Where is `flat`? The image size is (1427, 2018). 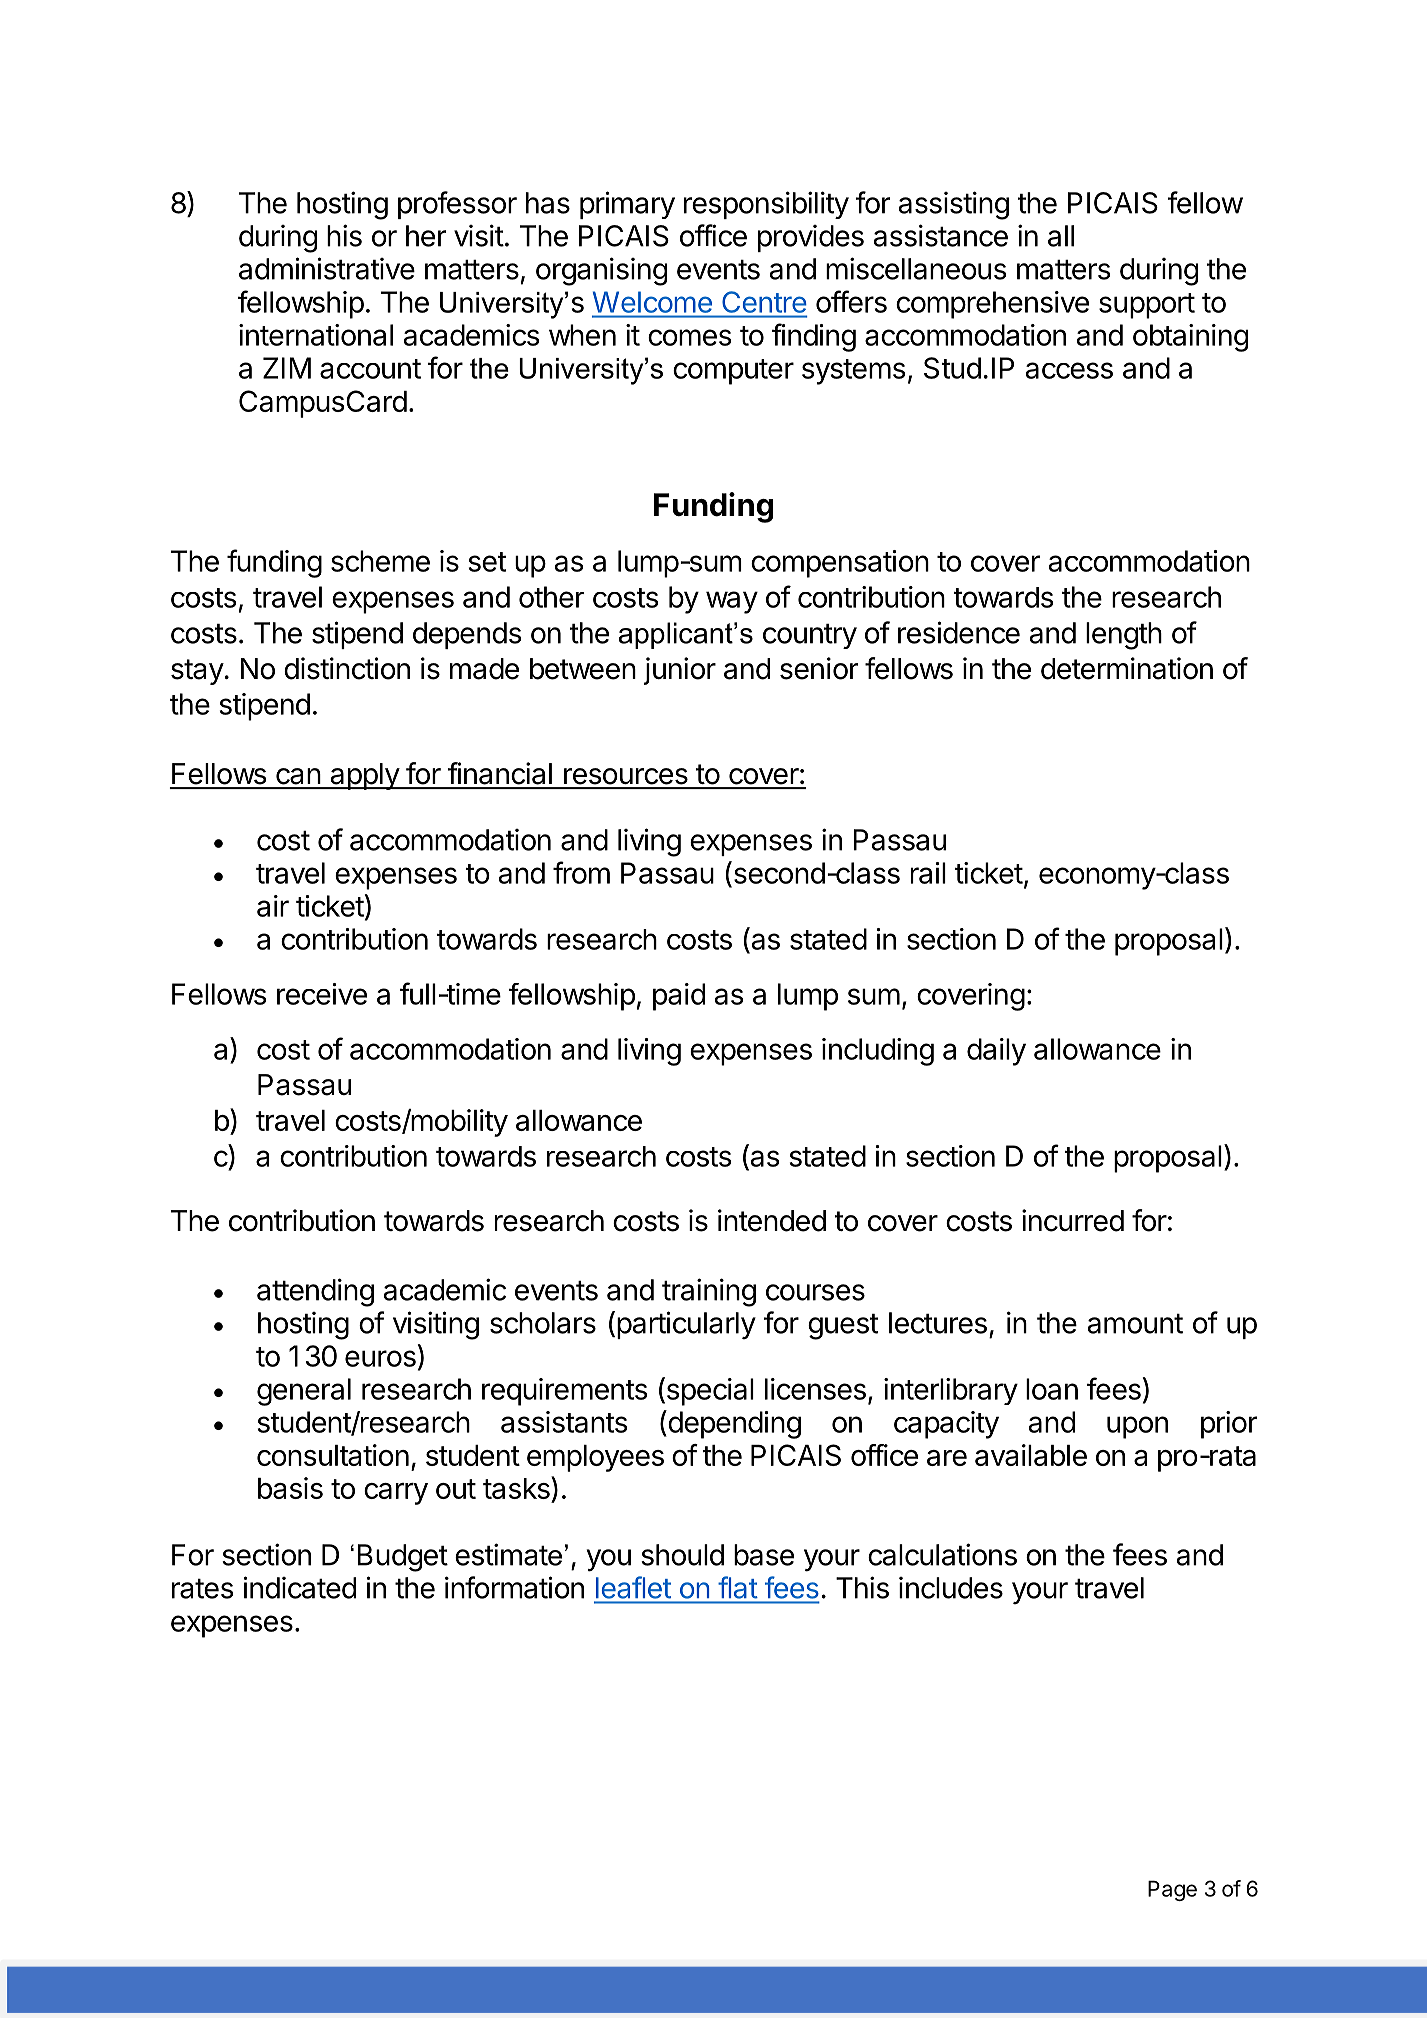 flat is located at coordinates (738, 1587).
